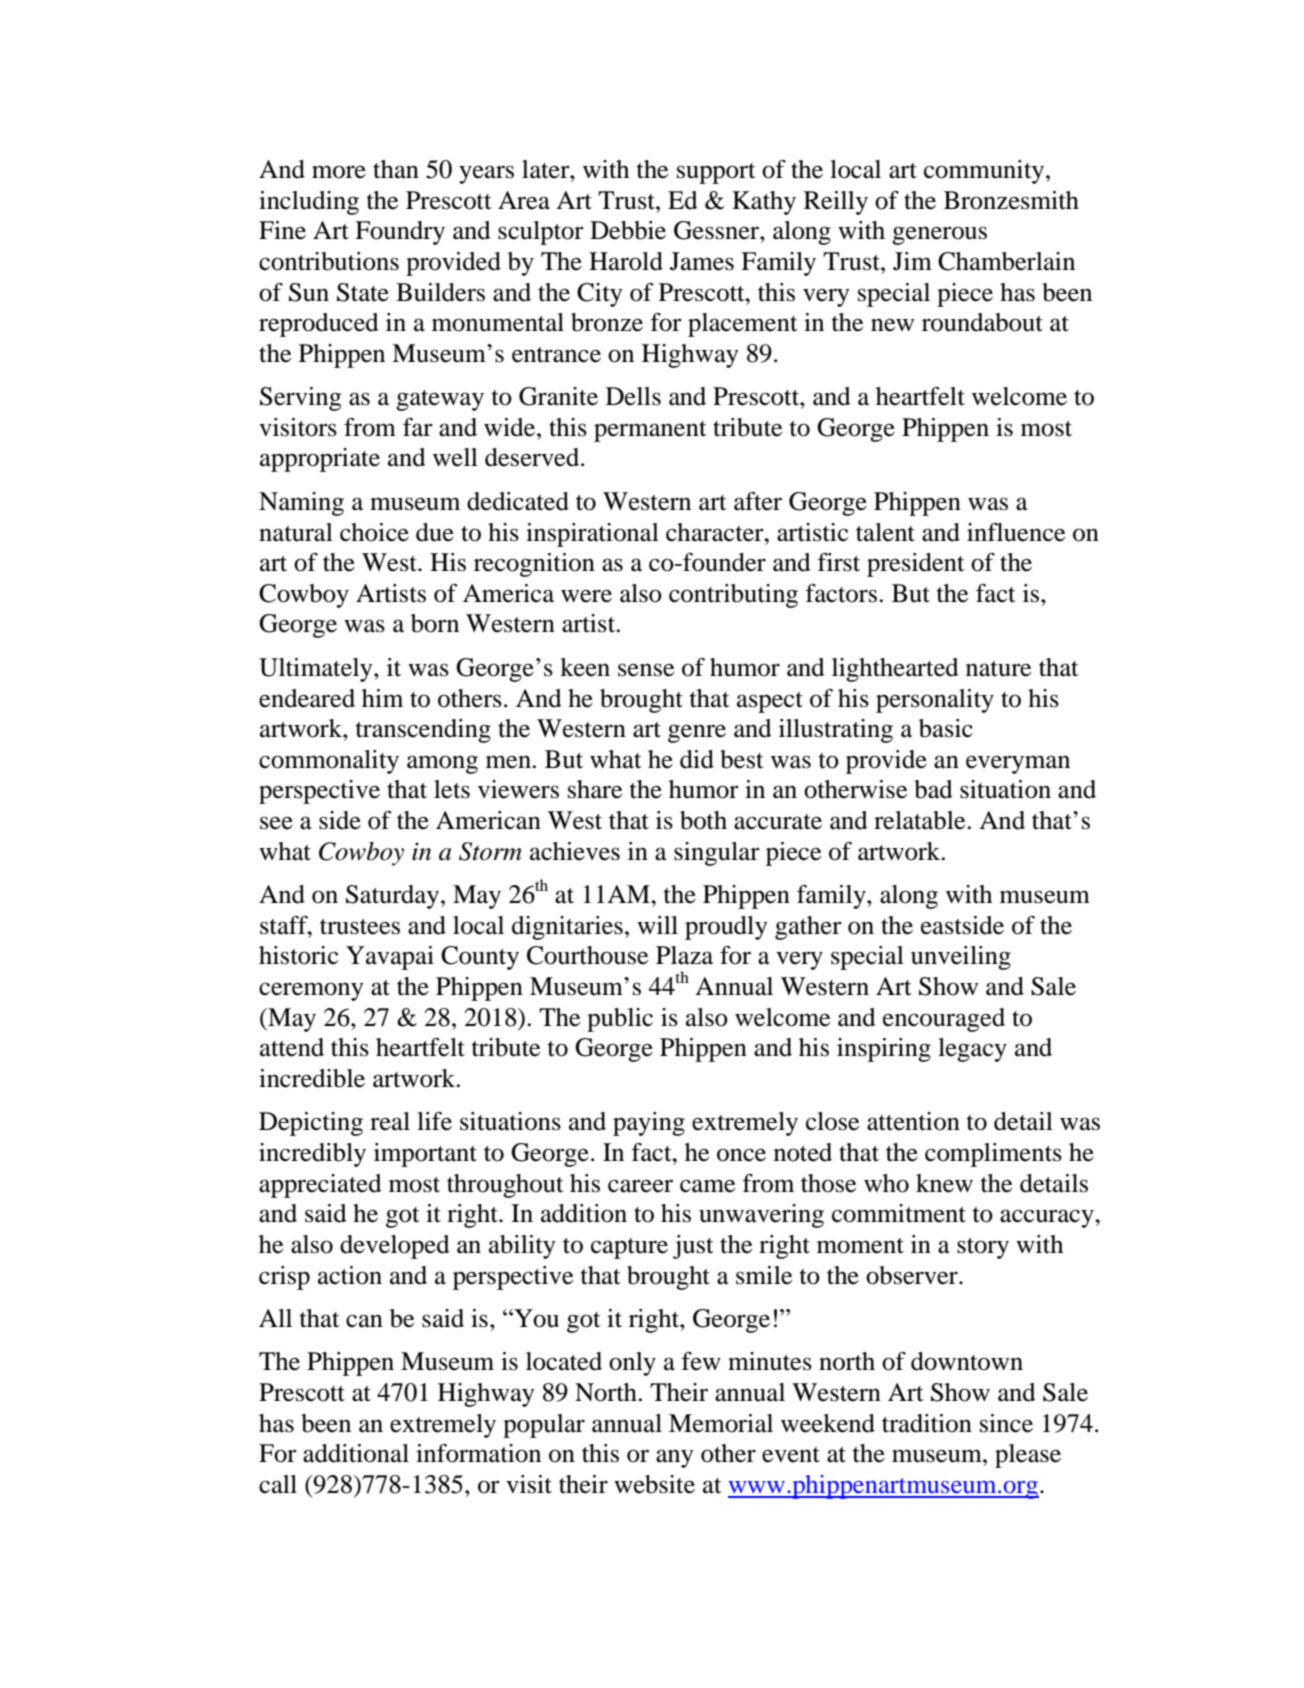 The height and width of the screenshot is (1688, 1304). I want to click on any, so click(675, 1458).
